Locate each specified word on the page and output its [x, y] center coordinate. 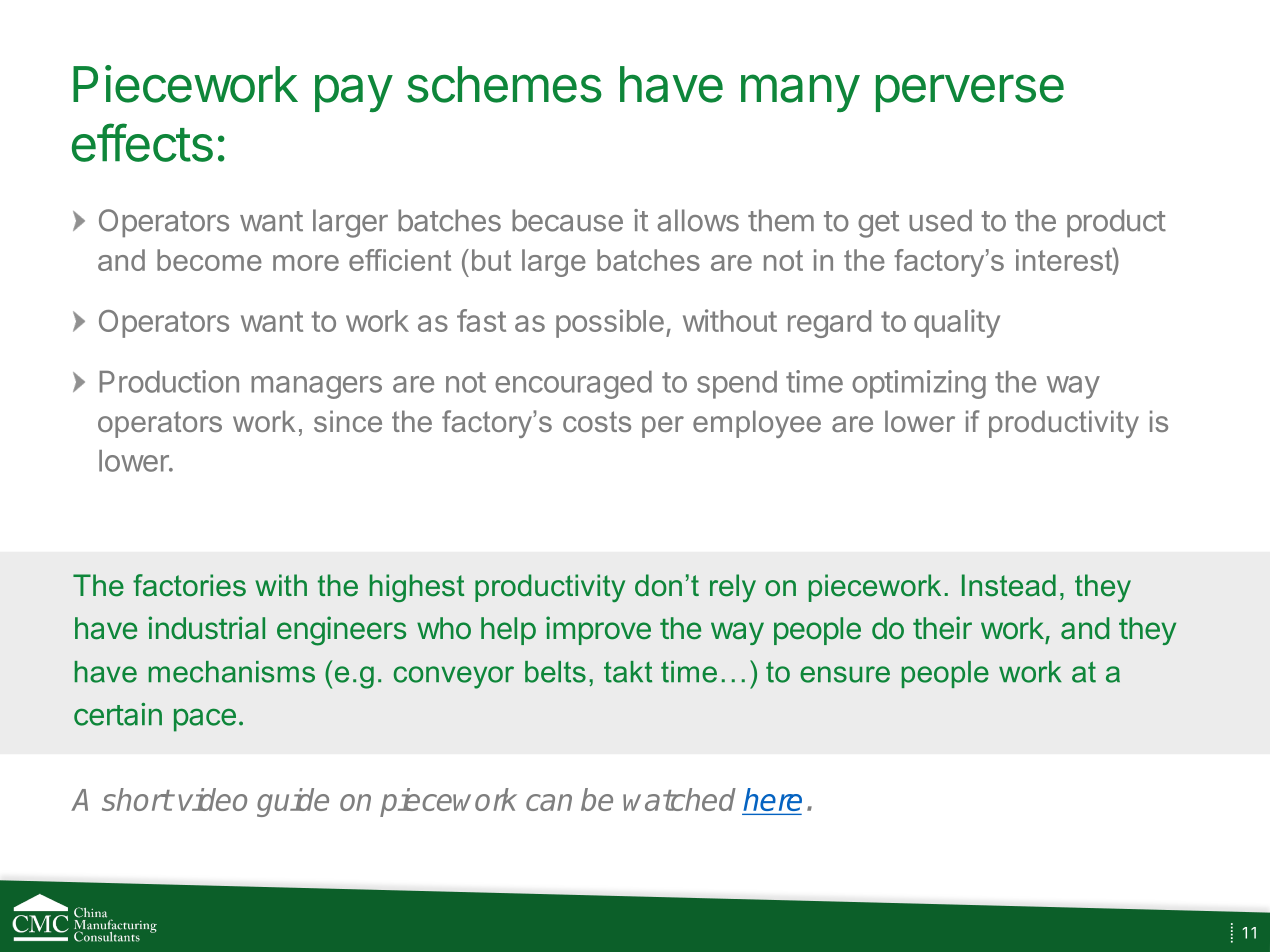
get [878, 224]
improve [598, 630]
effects [142, 142]
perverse [970, 93]
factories [189, 585]
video [212, 799]
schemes [504, 84]
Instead [1009, 585]
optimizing [919, 384]
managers [316, 387]
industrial [206, 628]
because [567, 220]
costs [597, 421]
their [942, 628]
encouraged [573, 385]
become [209, 260]
